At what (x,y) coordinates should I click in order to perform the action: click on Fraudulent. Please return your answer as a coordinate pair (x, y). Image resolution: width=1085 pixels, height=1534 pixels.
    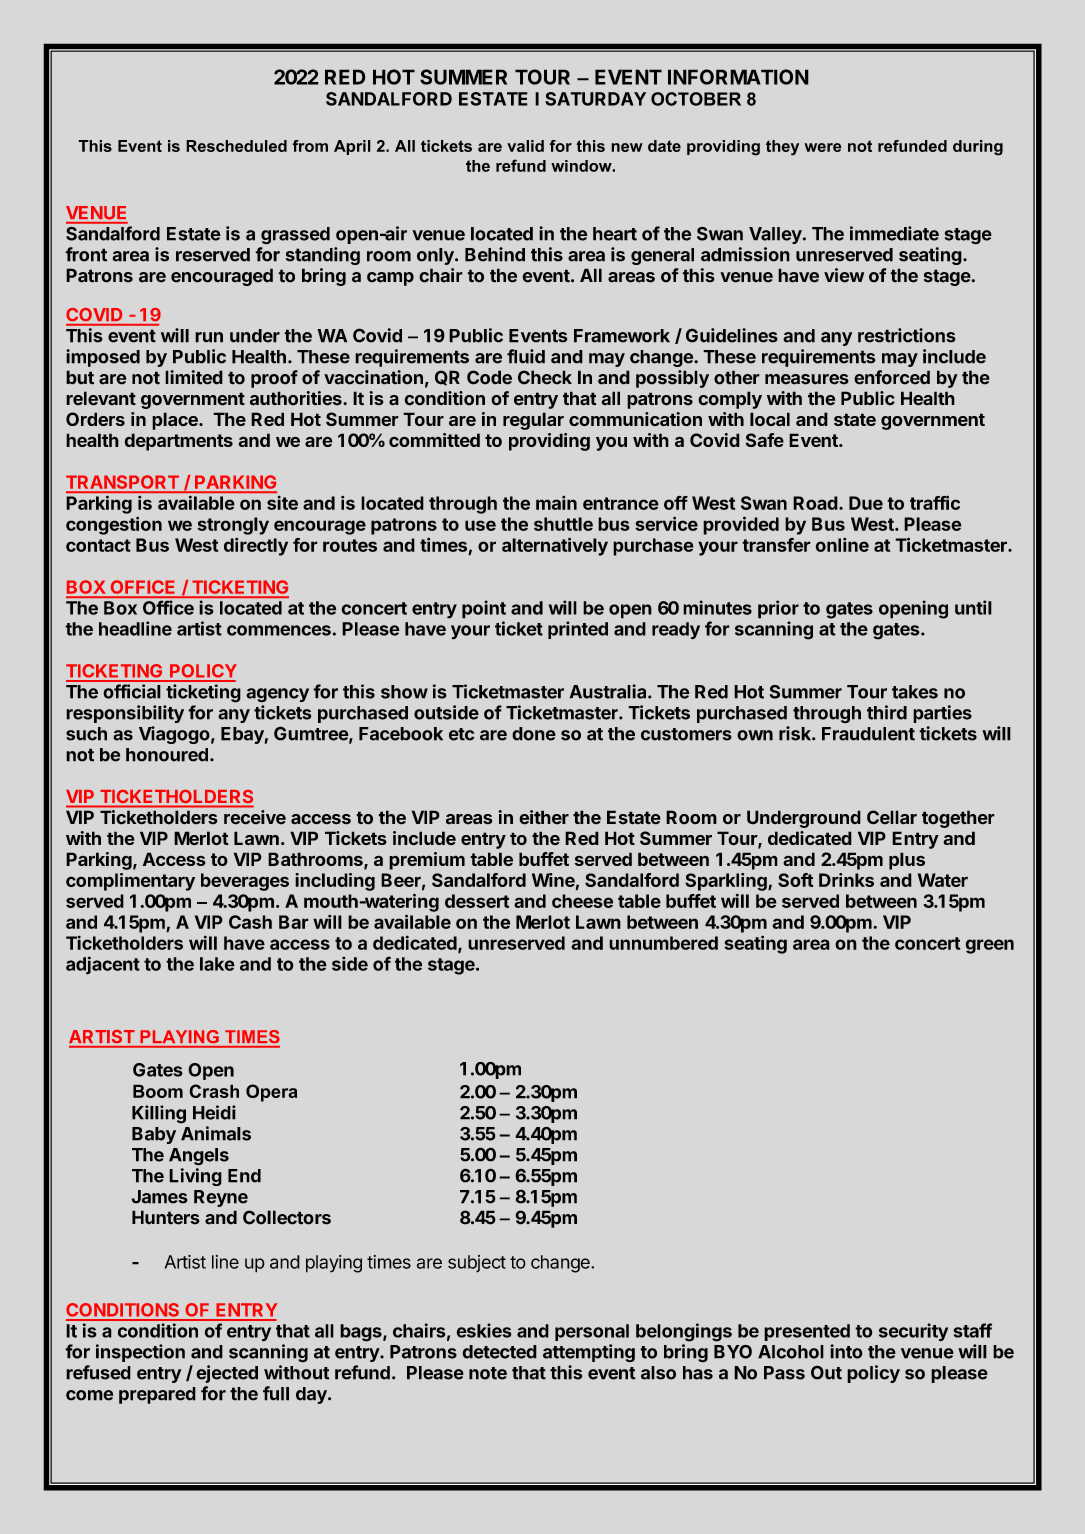
    Looking at the image, I should click on (868, 734).
